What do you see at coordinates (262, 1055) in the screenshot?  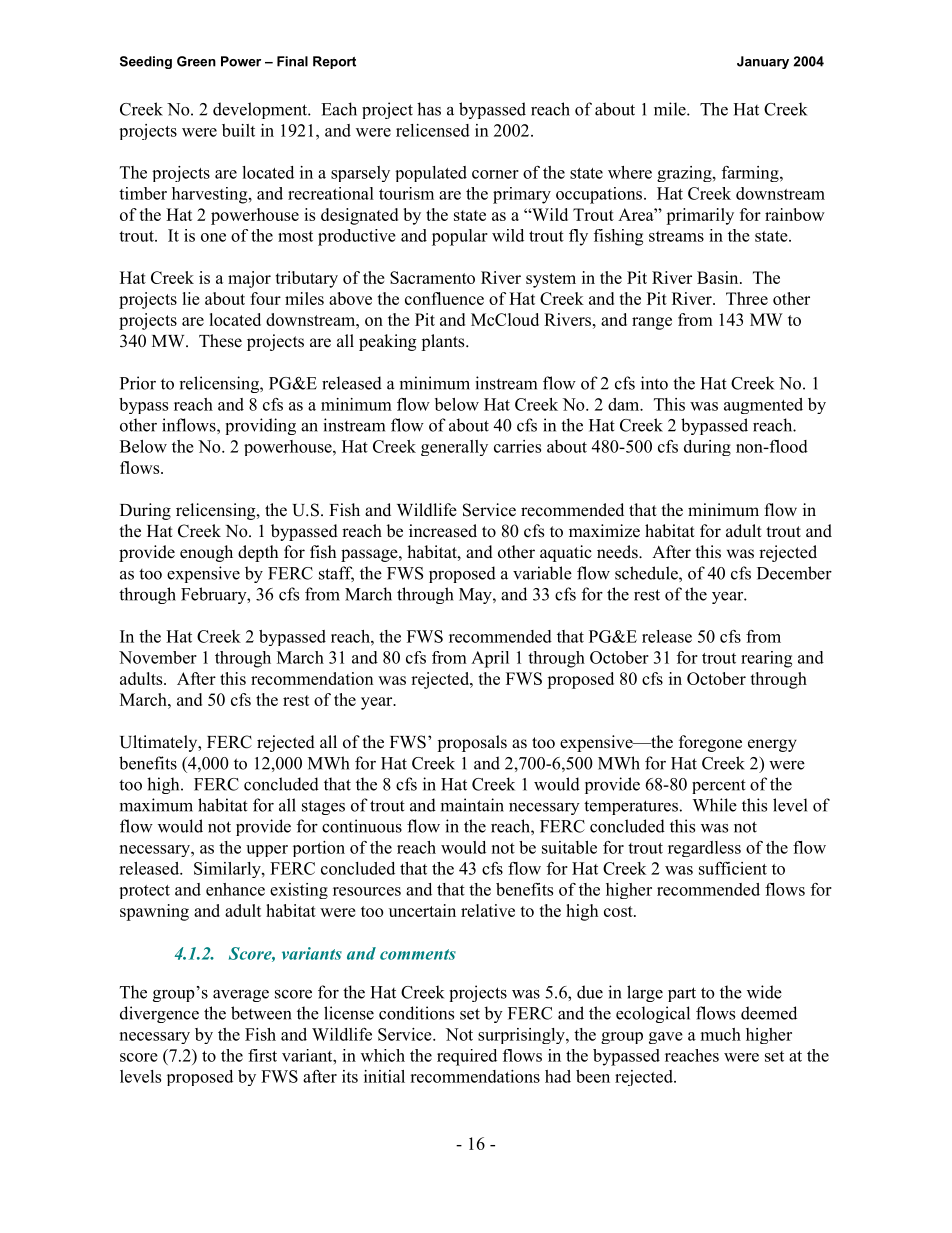 I see `first` at bounding box center [262, 1055].
